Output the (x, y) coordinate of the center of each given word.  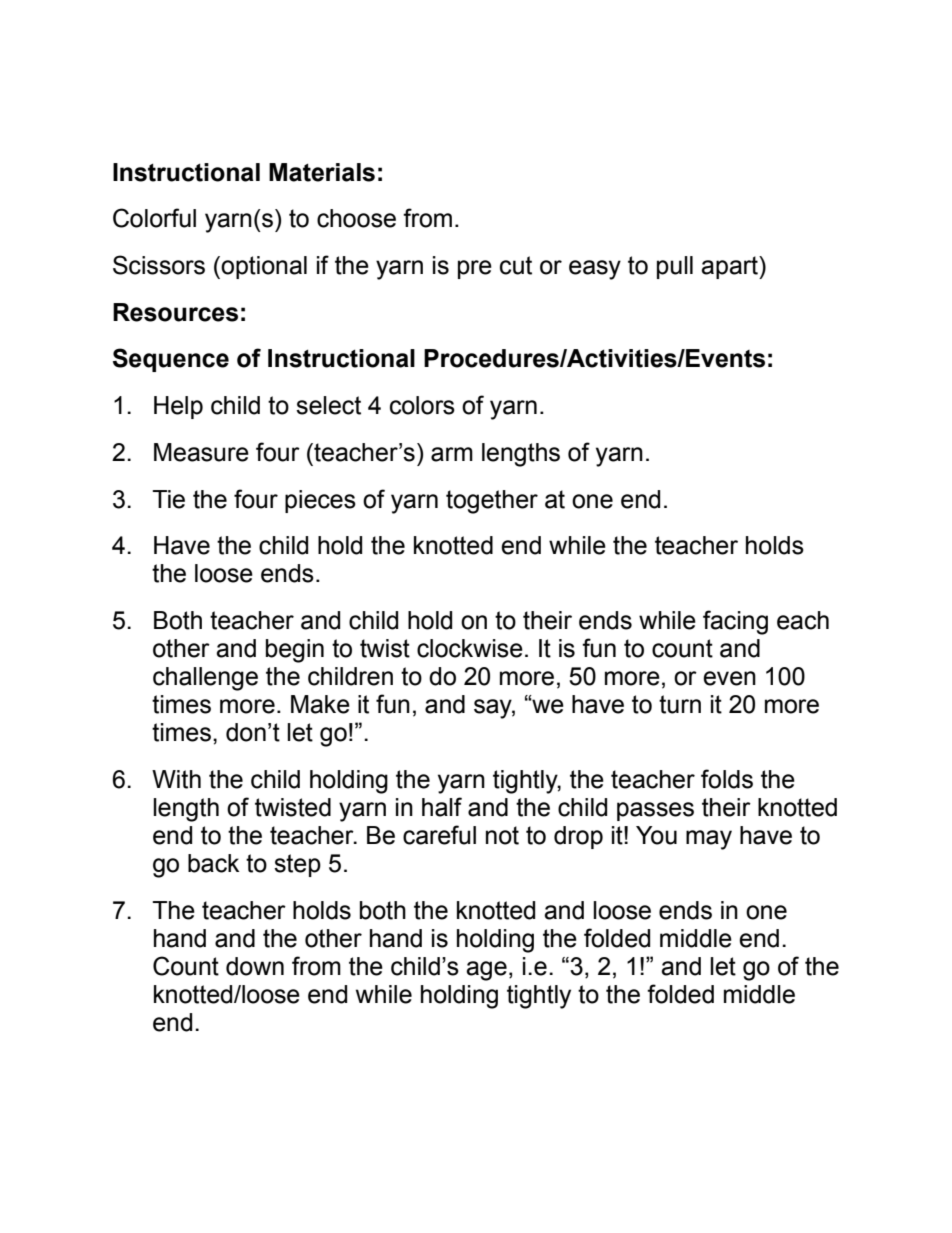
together (492, 502)
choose (356, 218)
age (486, 971)
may (709, 840)
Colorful (154, 218)
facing (735, 622)
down (255, 966)
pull (675, 267)
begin (295, 651)
